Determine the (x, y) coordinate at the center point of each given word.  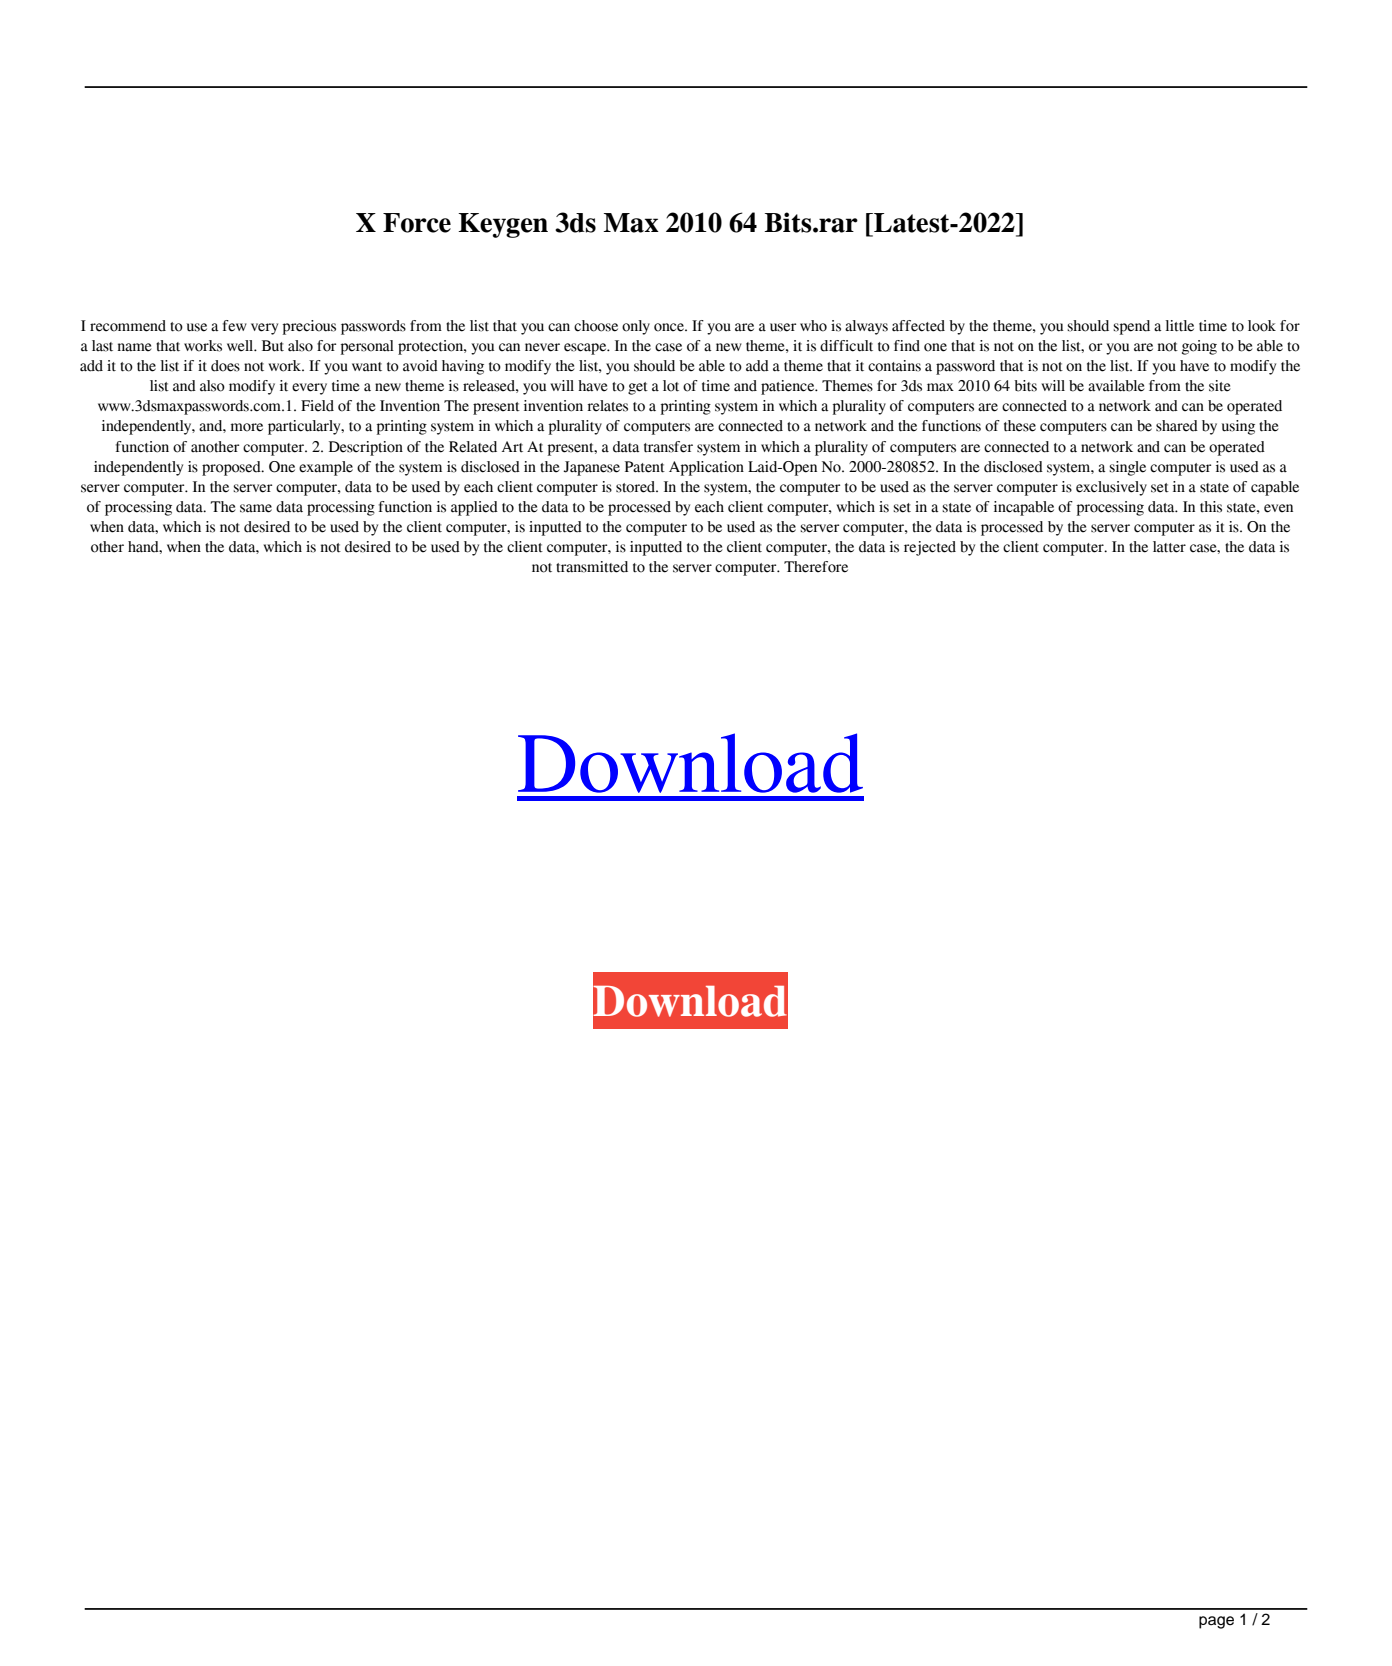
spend (1131, 327)
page (1216, 1622)
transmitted (592, 567)
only (636, 327)
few (235, 326)
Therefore (816, 567)
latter (1169, 547)
